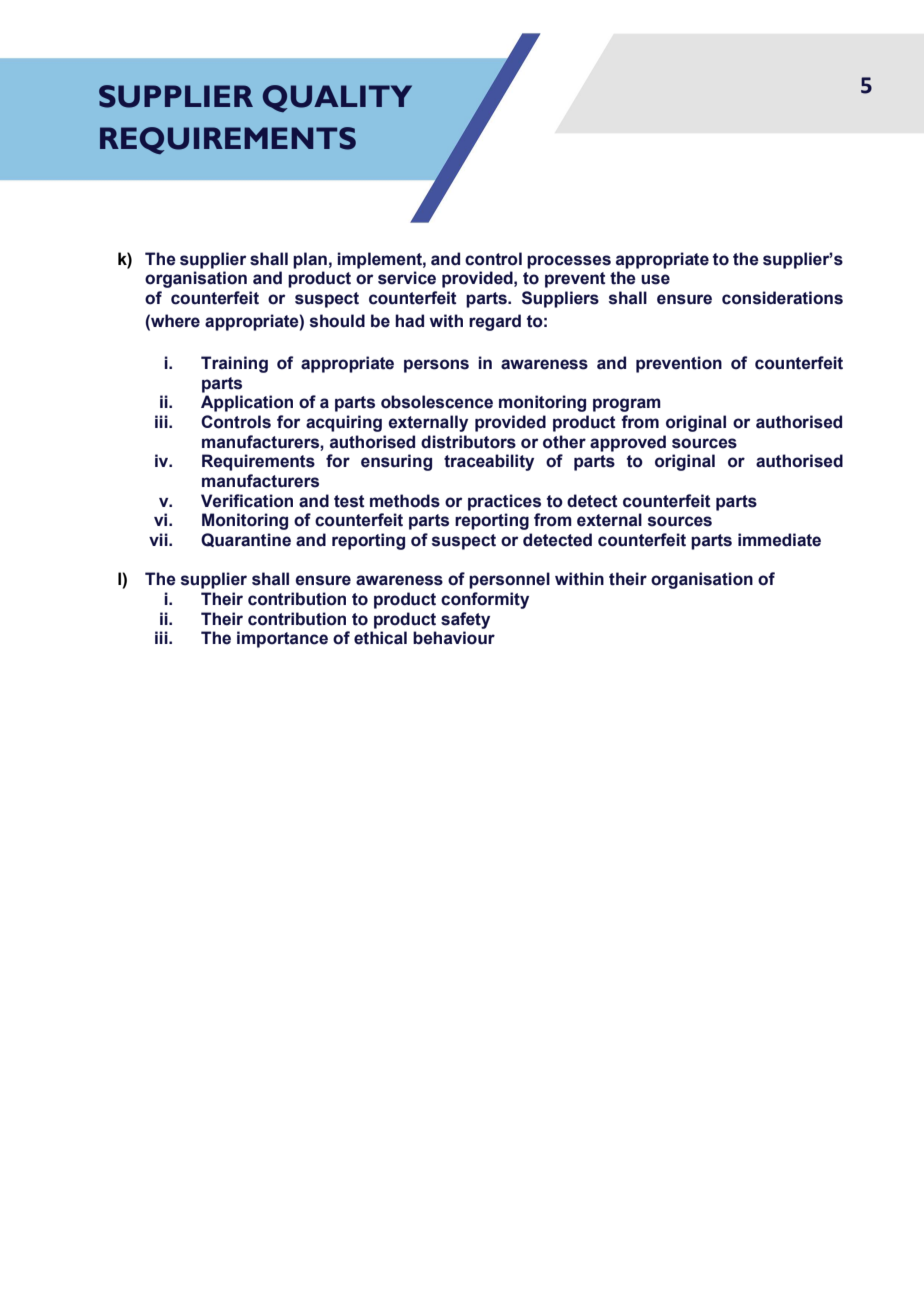 This screenshot has width=924, height=1308. Describe the element at coordinates (628, 443) in the screenshot. I see `approved` at that location.
